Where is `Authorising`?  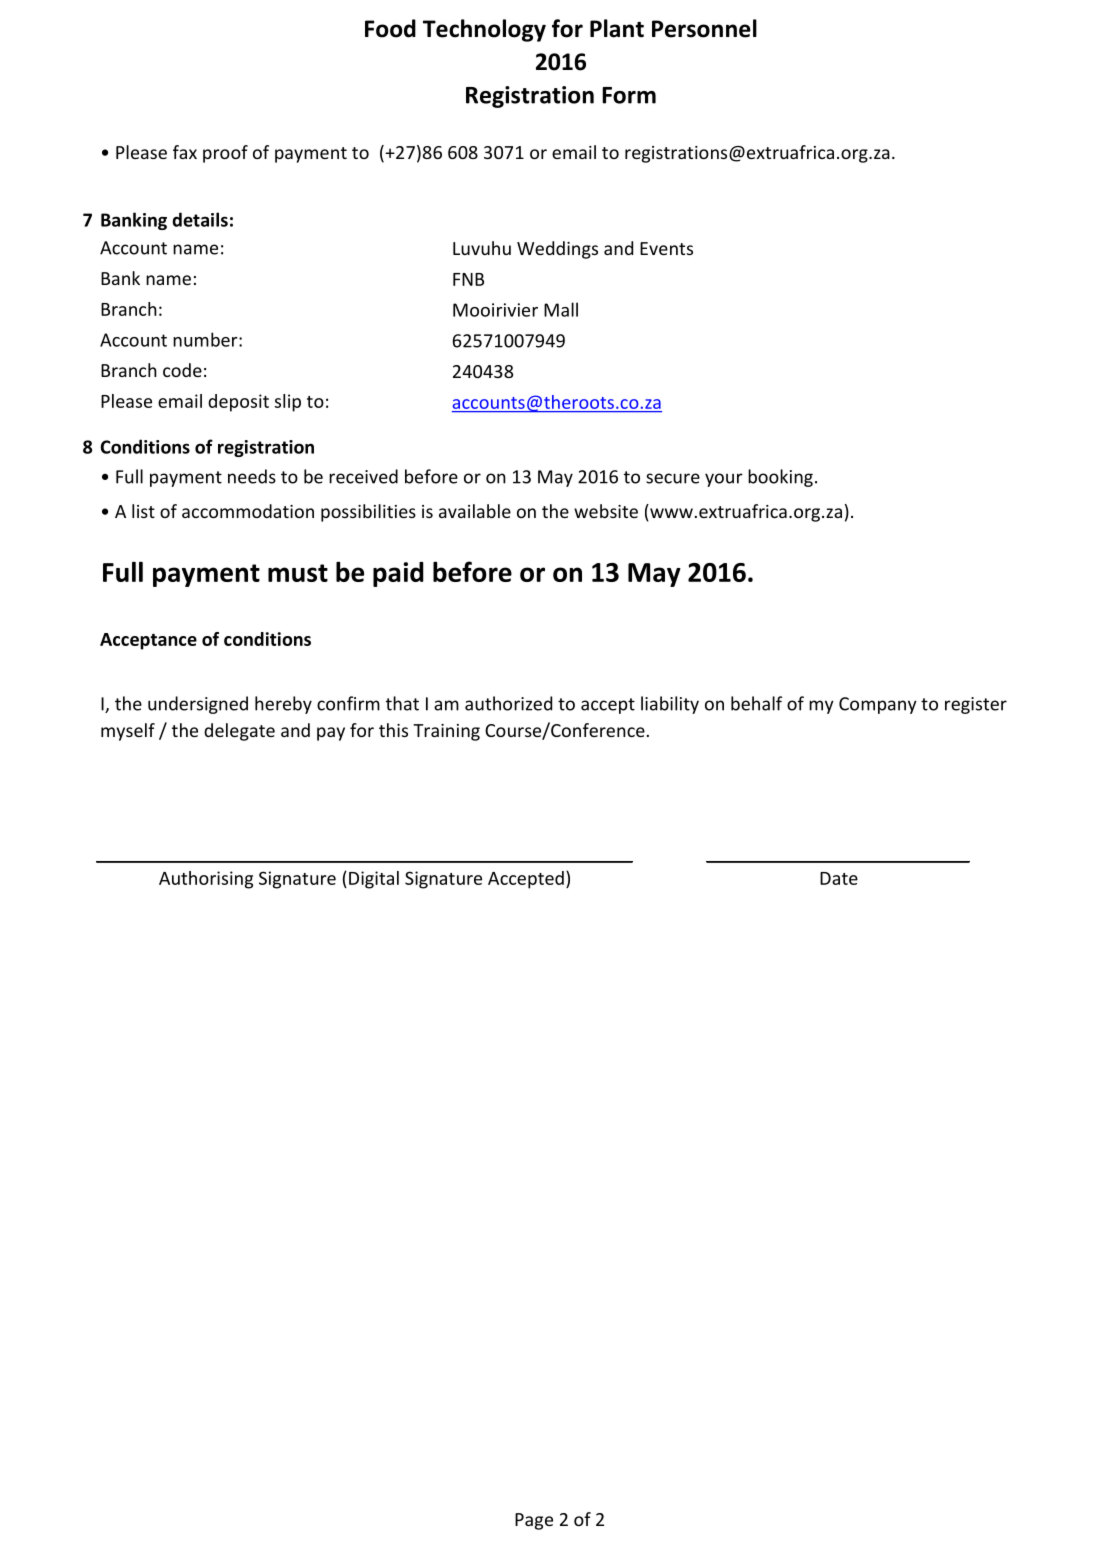 Authorising is located at coordinates (206, 880).
